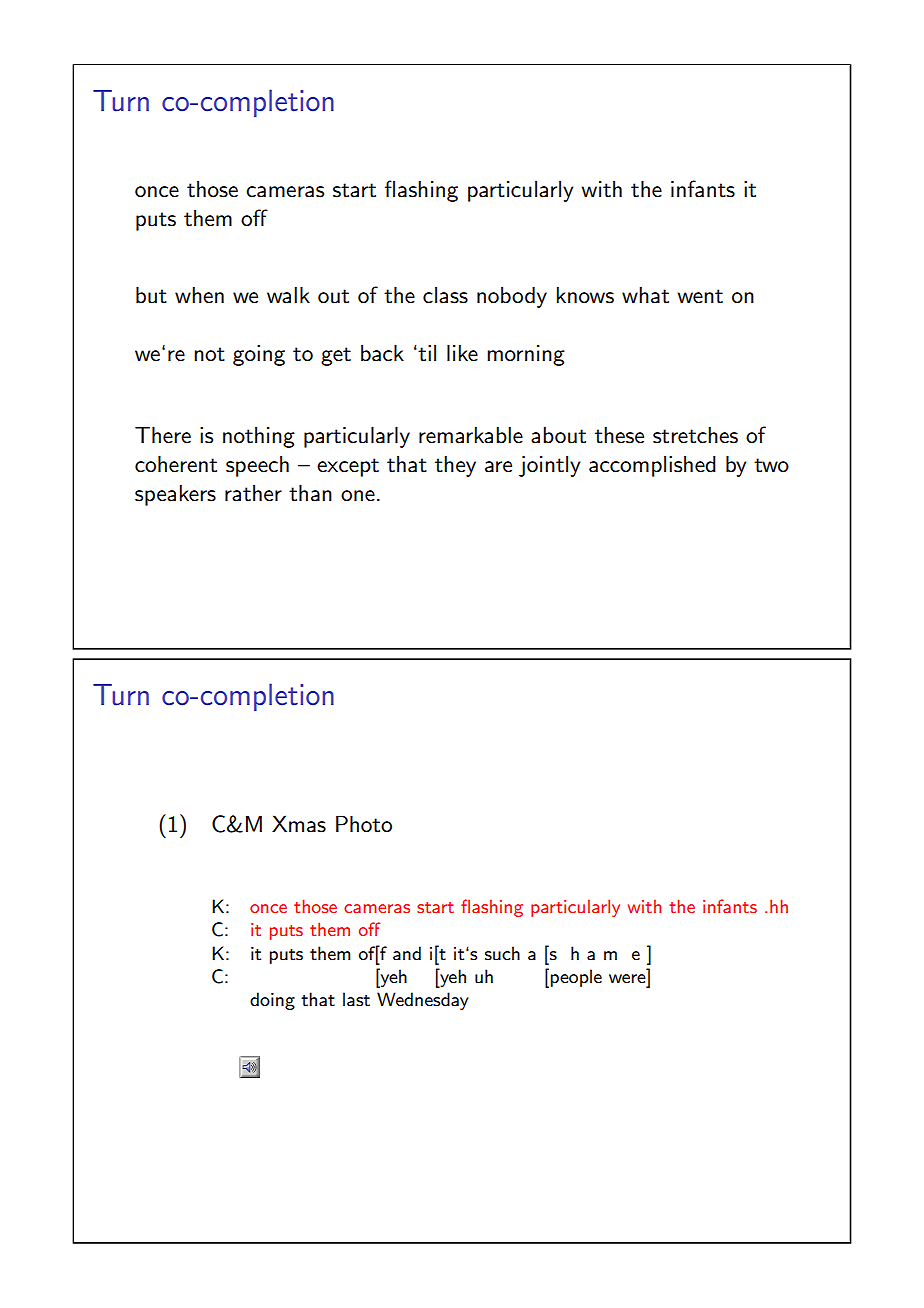  I want to click on Xmas, so click(299, 824).
